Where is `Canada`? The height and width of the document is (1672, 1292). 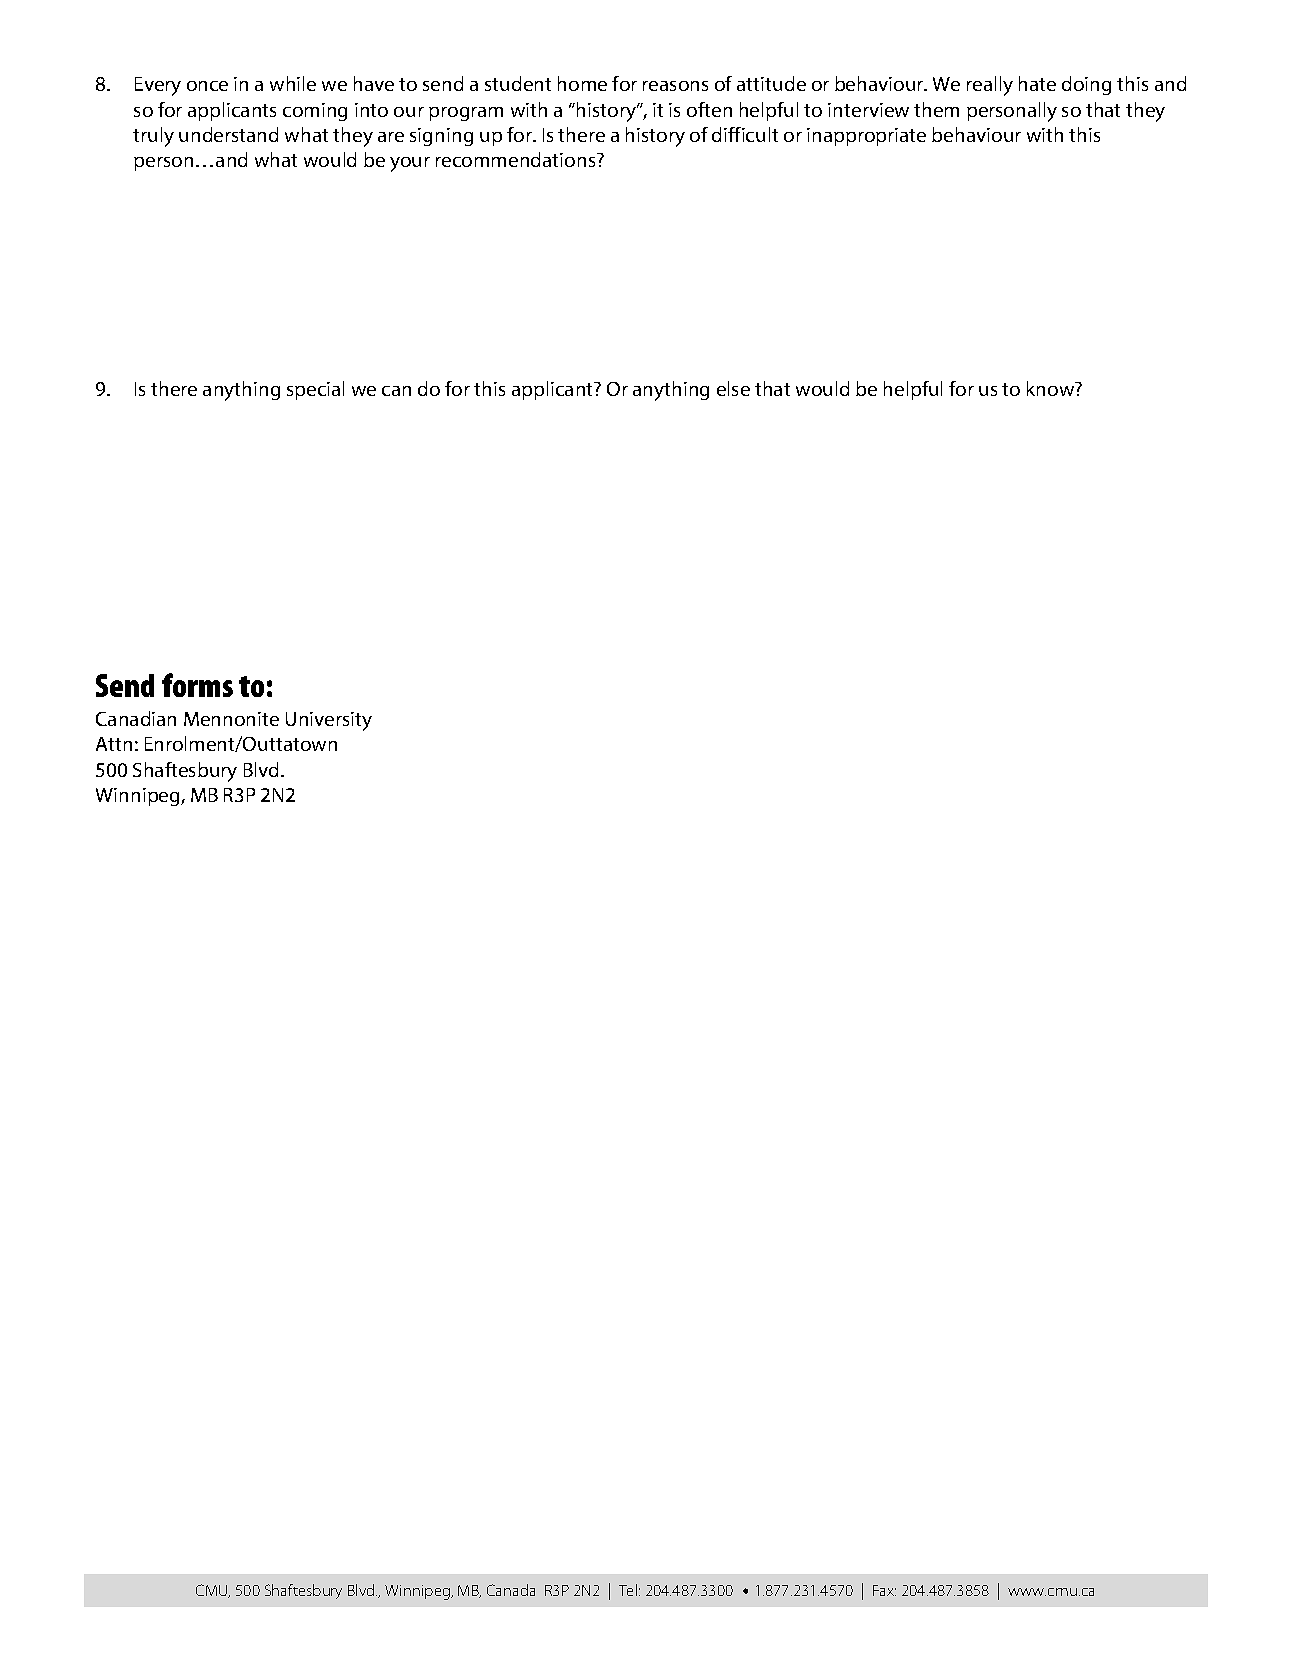
Canada is located at coordinates (511, 1590).
